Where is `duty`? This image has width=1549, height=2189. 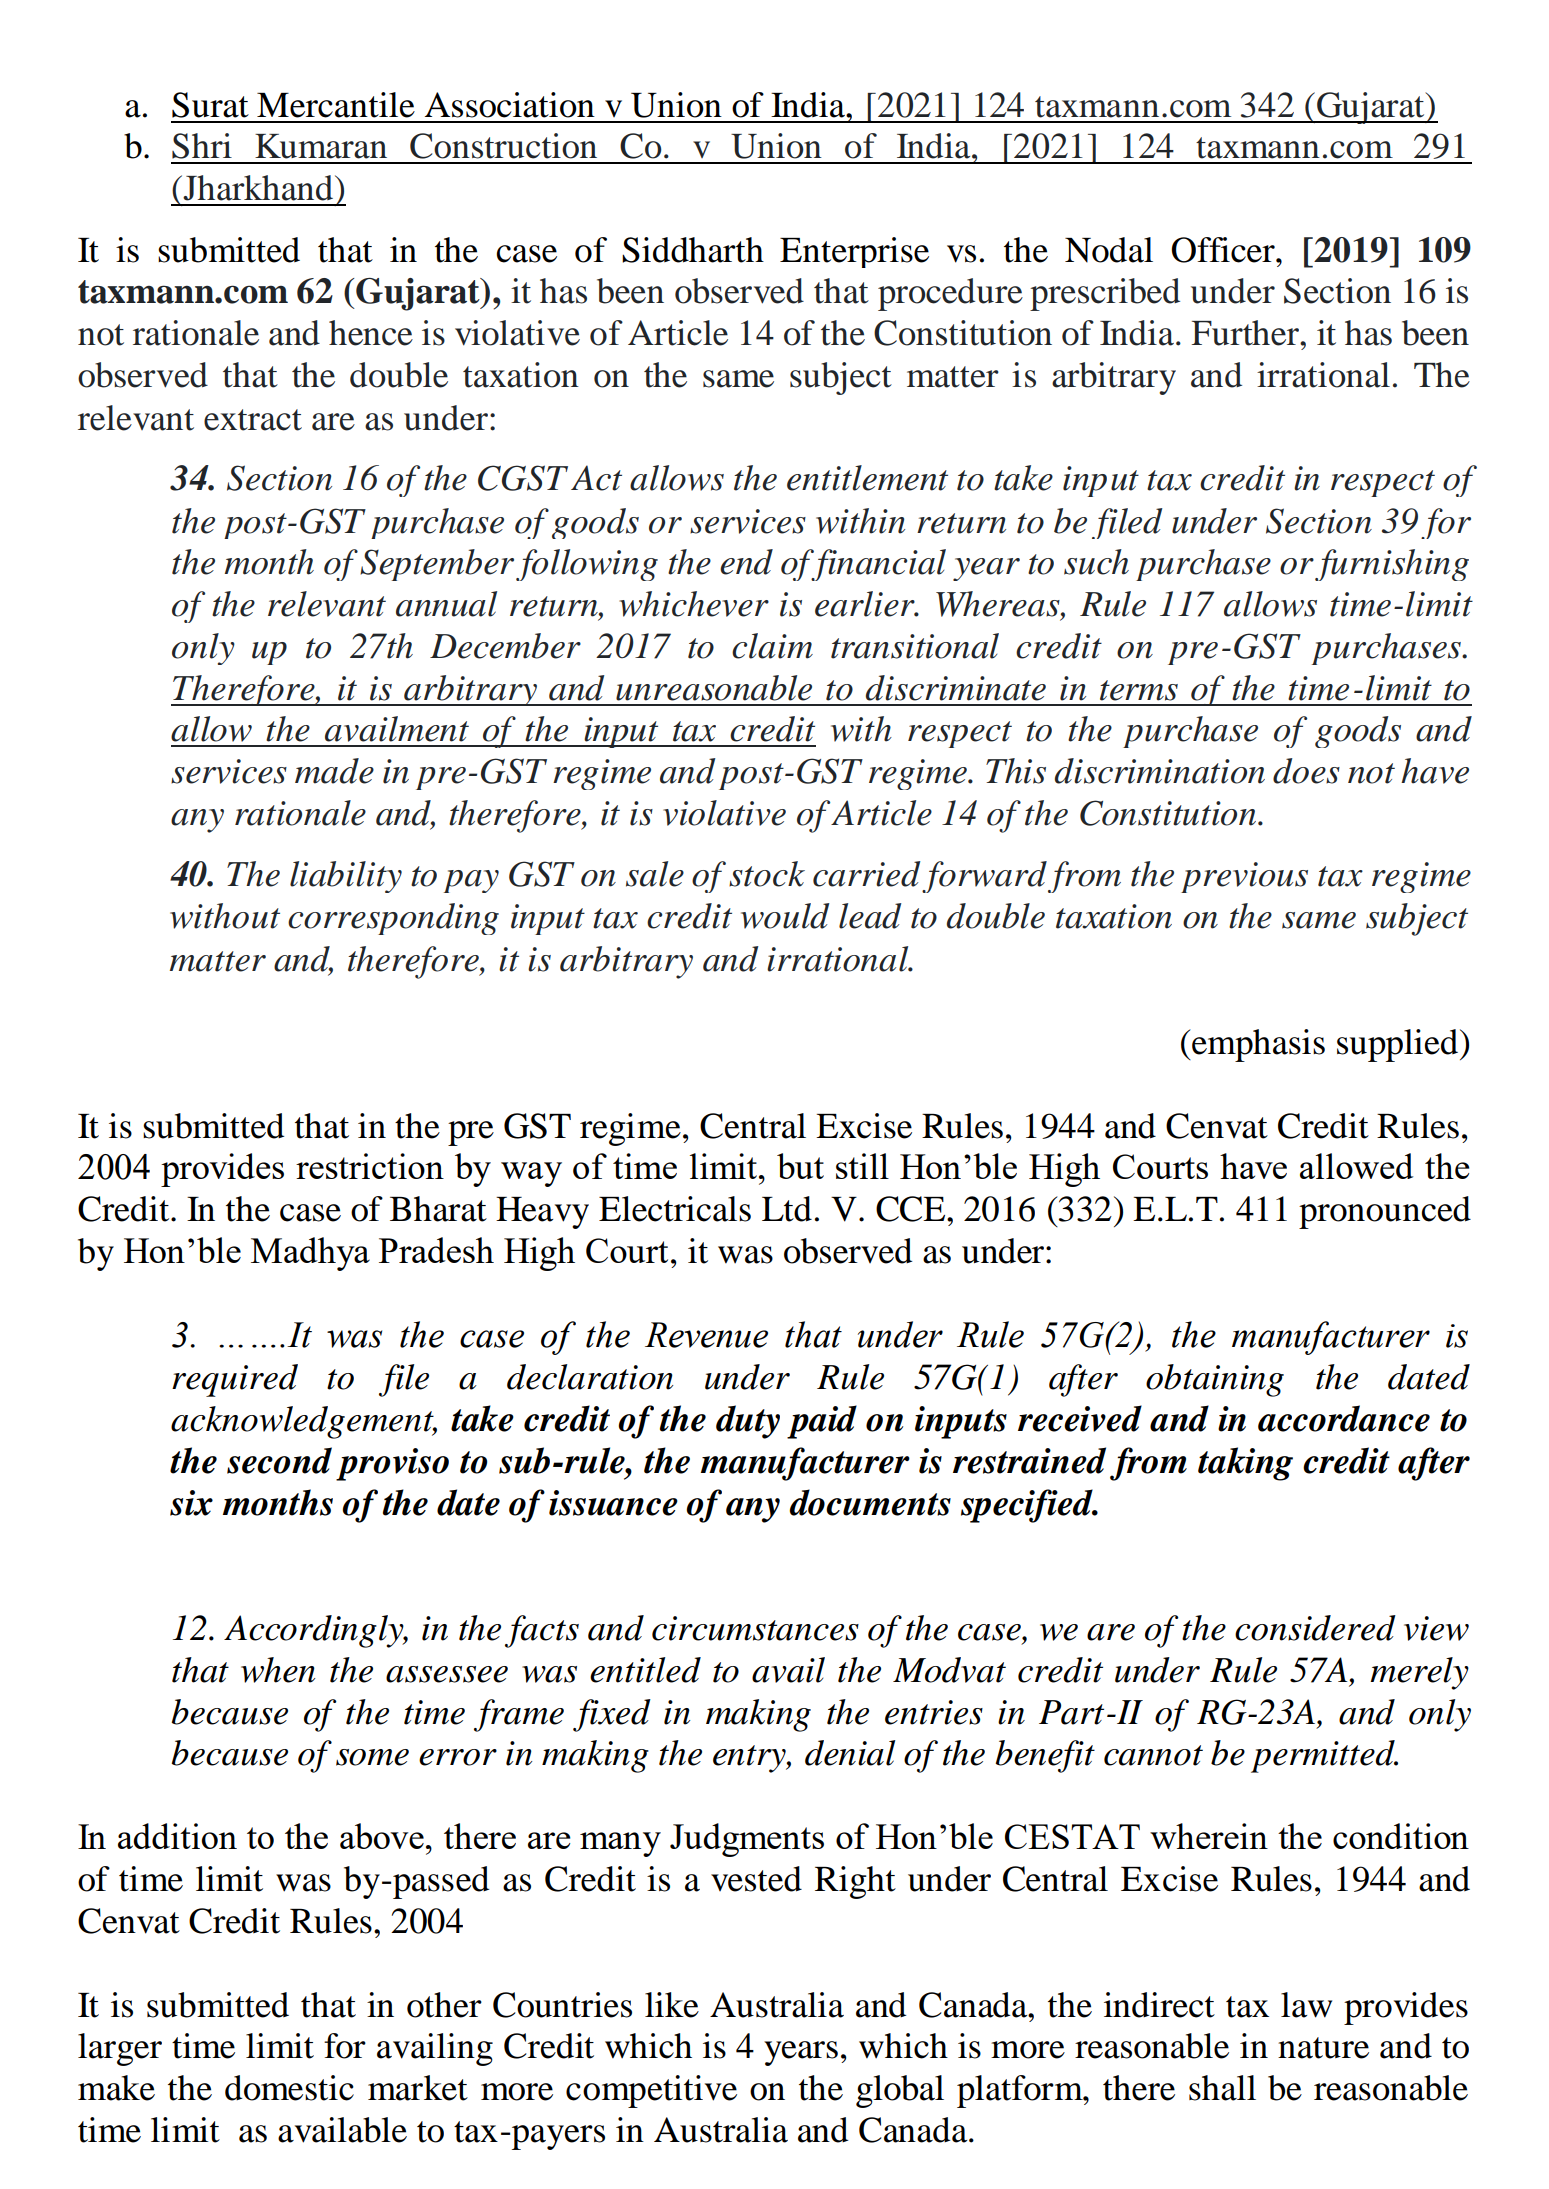
duty is located at coordinates (748, 1422).
